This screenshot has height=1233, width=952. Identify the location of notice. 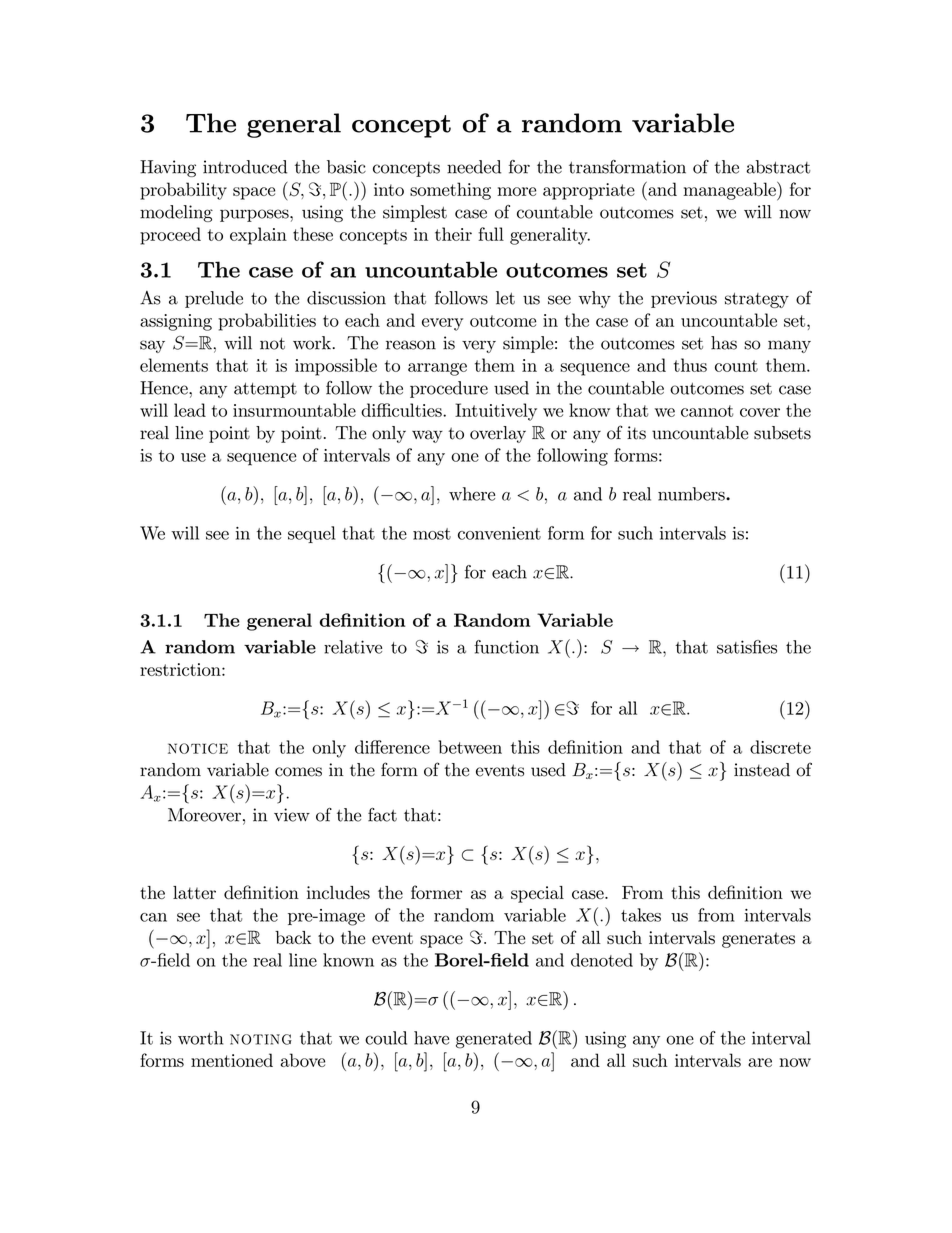
(198, 748).
